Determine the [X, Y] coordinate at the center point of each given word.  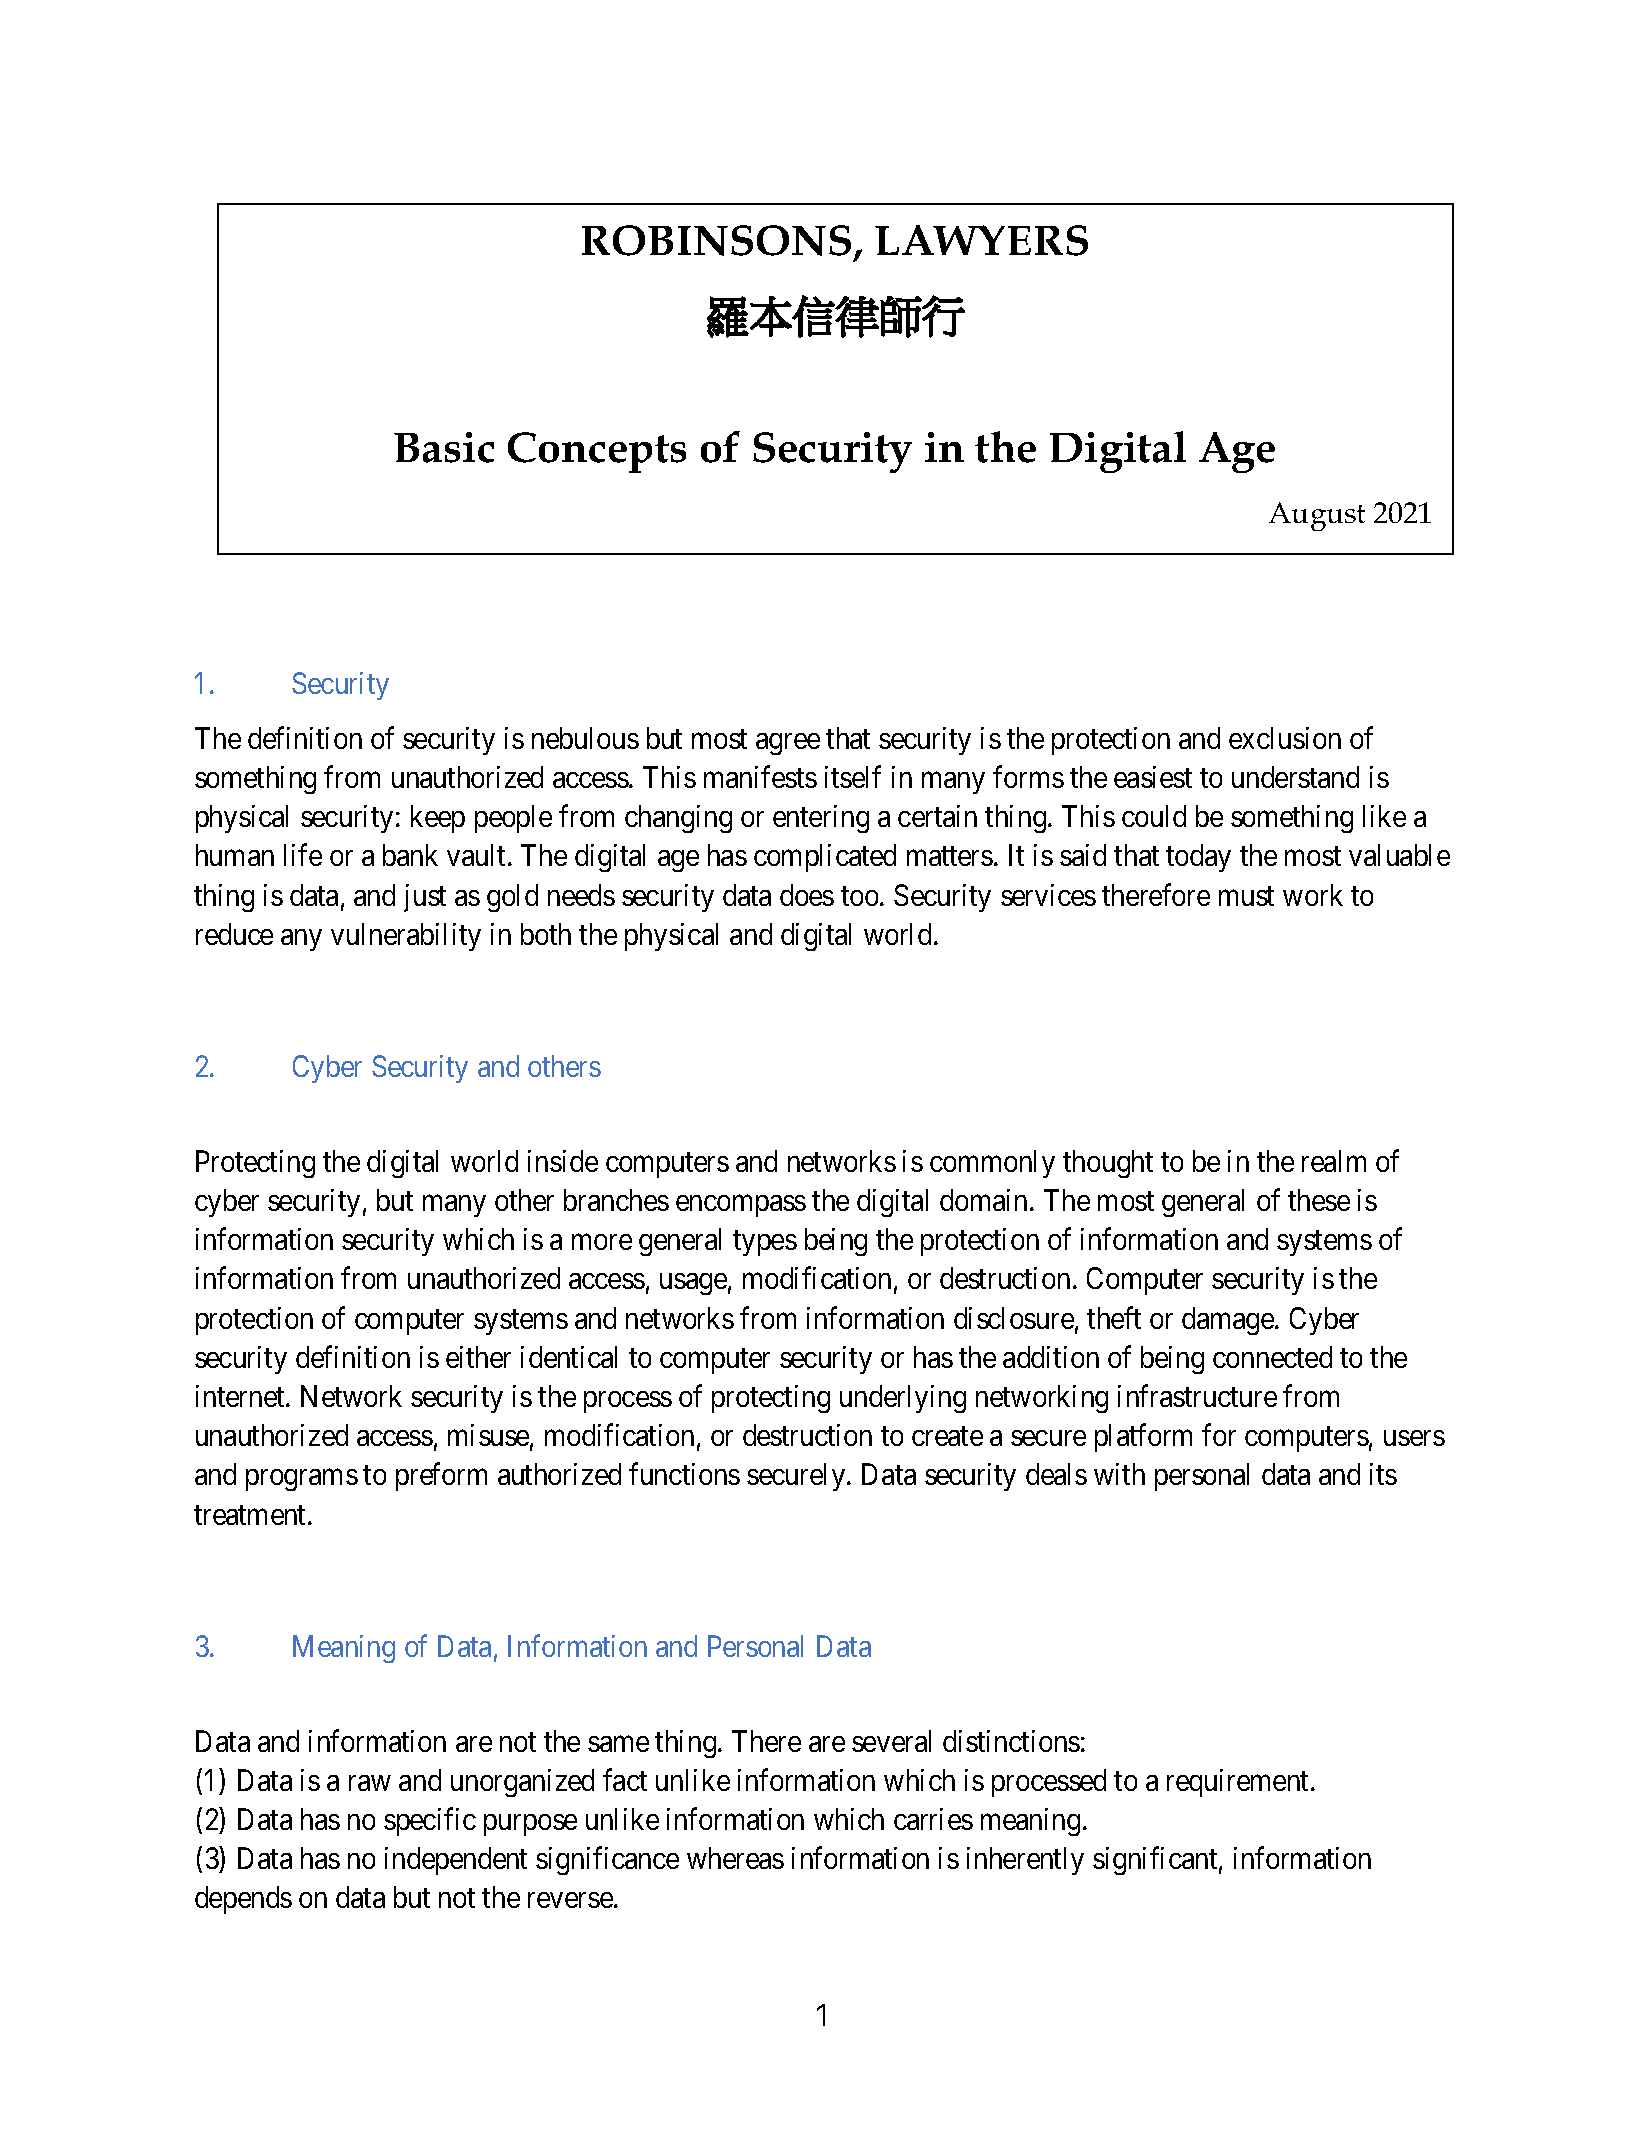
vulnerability [406, 937]
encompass [741, 1206]
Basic [444, 447]
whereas [735, 1858]
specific [430, 1822]
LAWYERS [981, 240]
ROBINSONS [716, 240]
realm [1334, 1161]
